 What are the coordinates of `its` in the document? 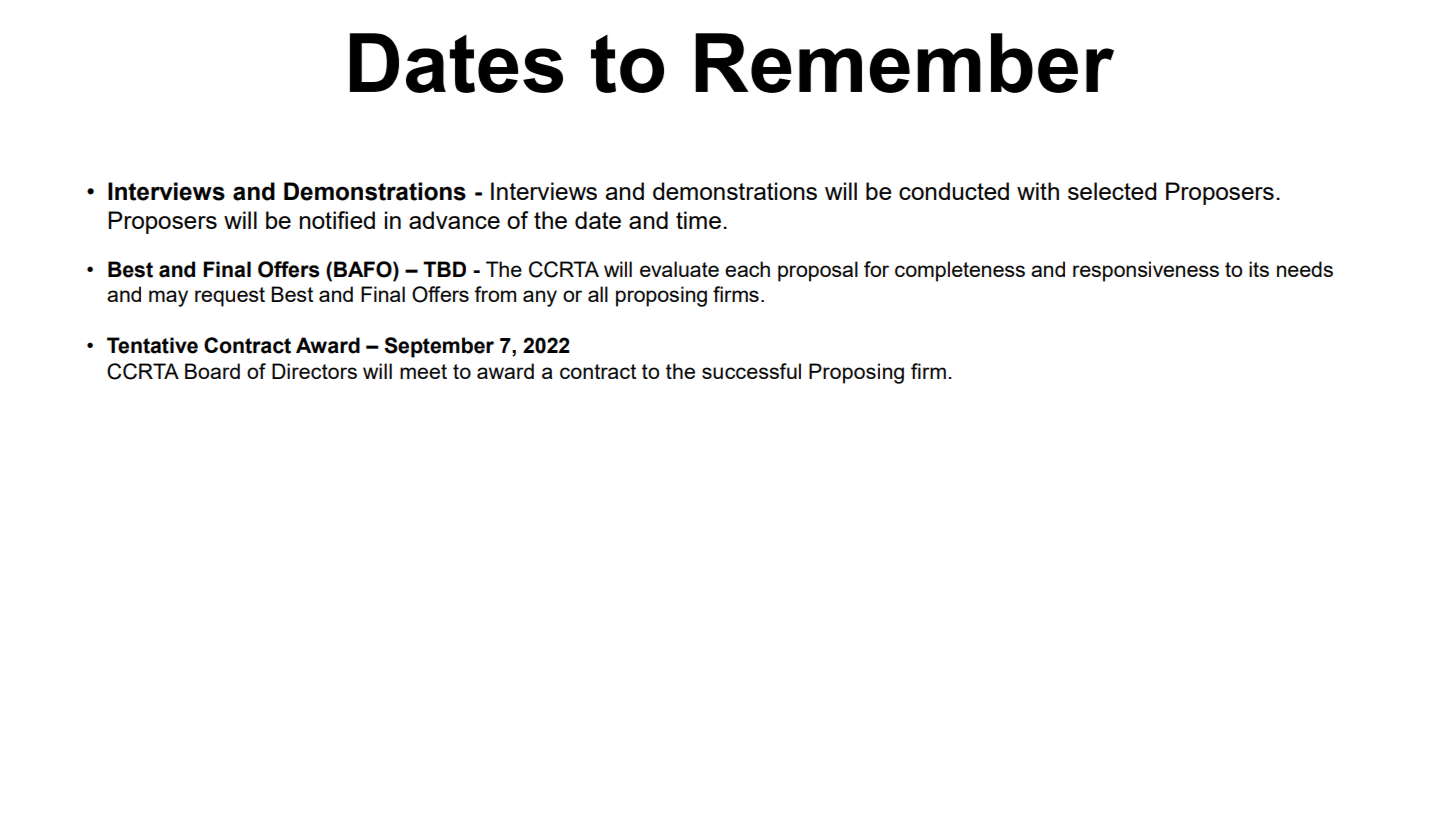 It's located at (1259, 269).
